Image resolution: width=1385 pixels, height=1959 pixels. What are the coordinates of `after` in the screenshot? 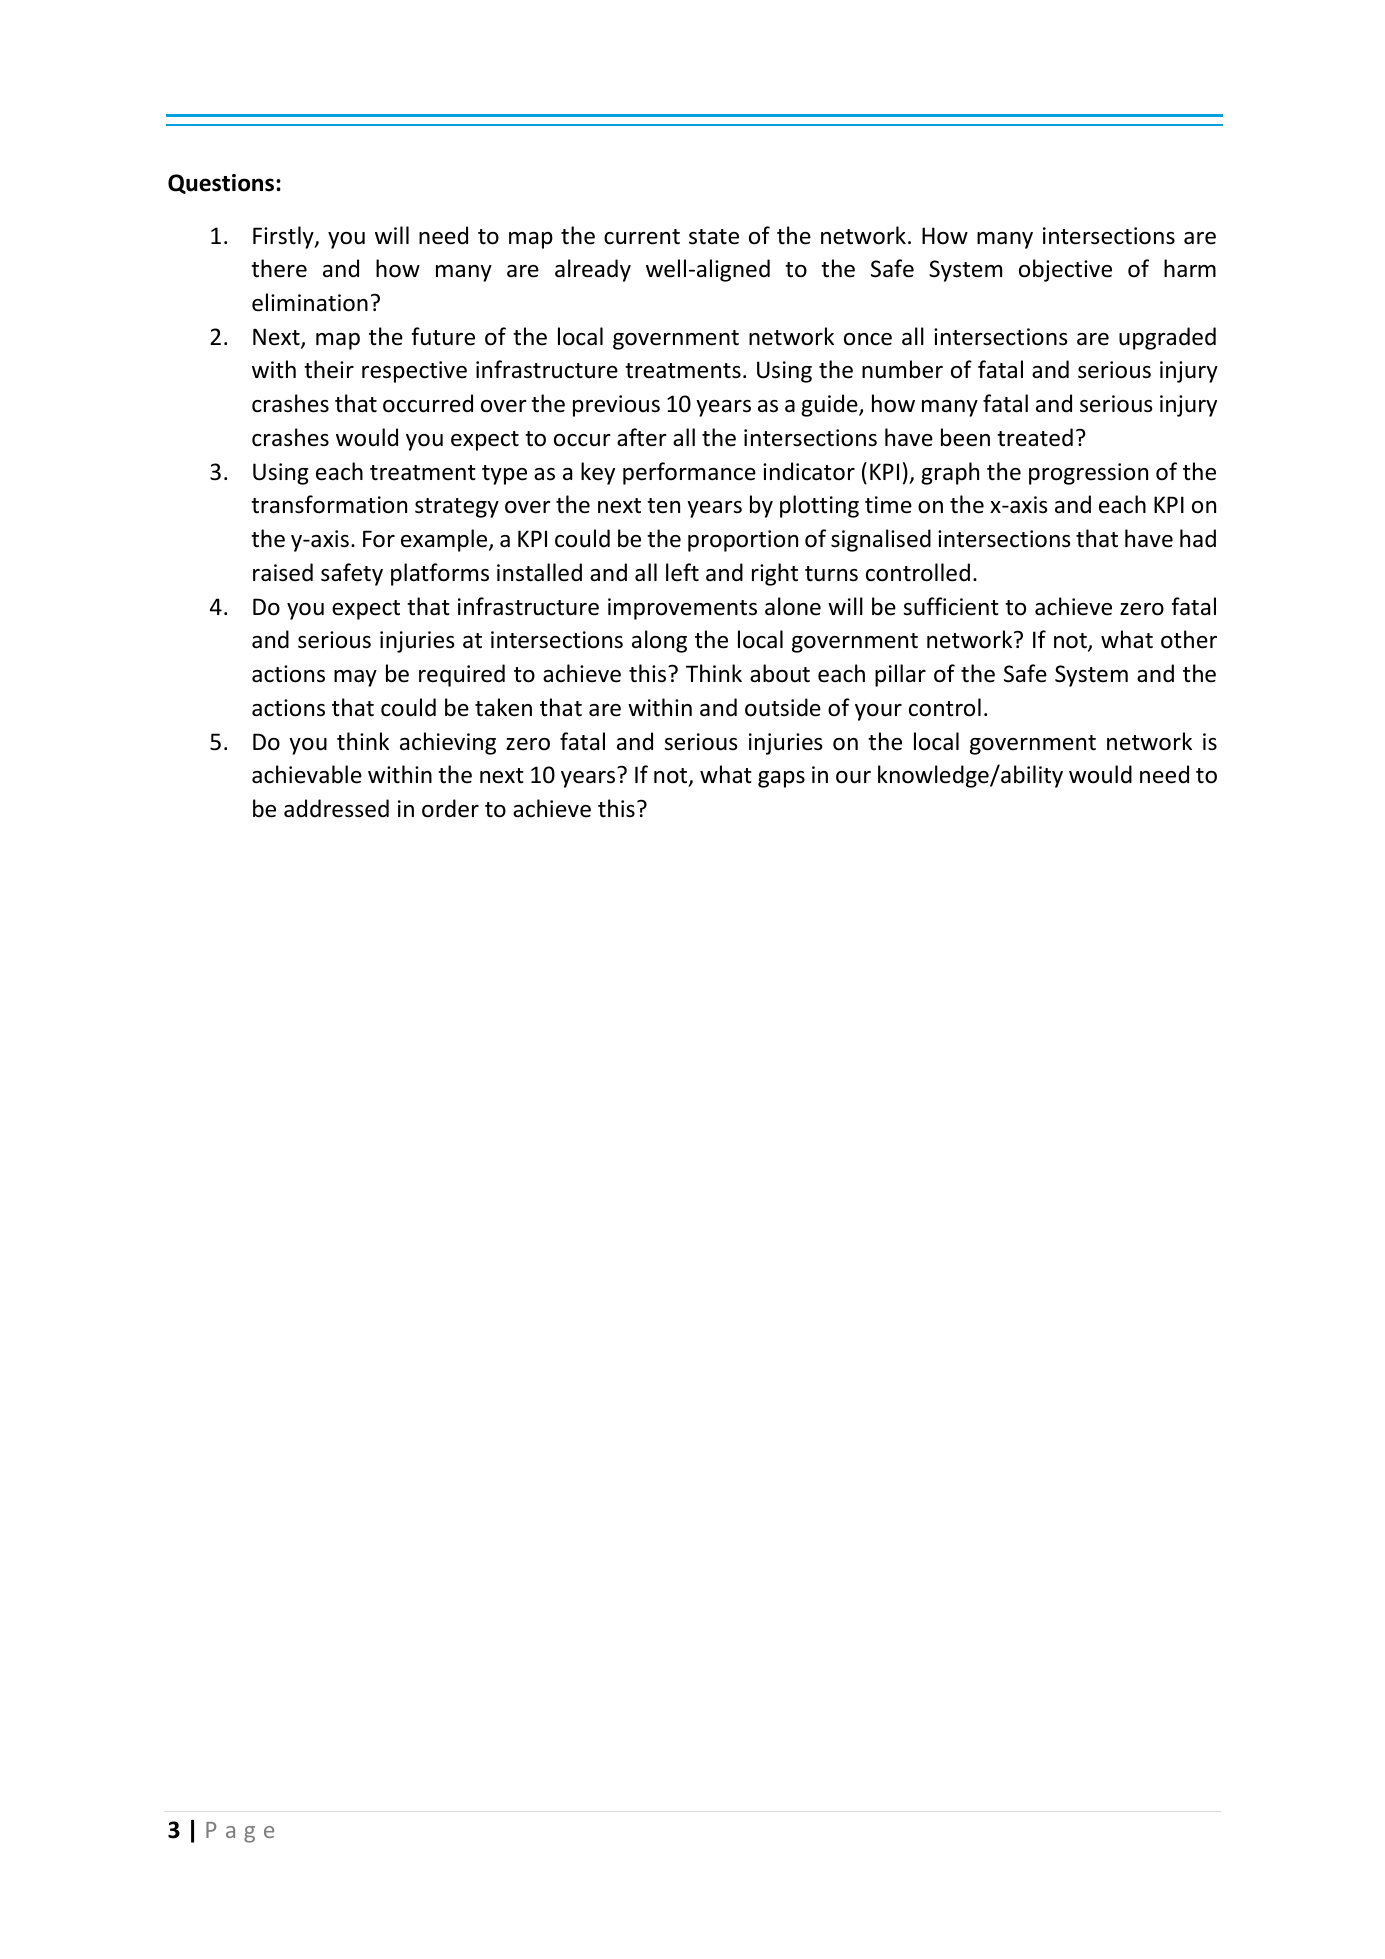 It's located at (642, 437).
